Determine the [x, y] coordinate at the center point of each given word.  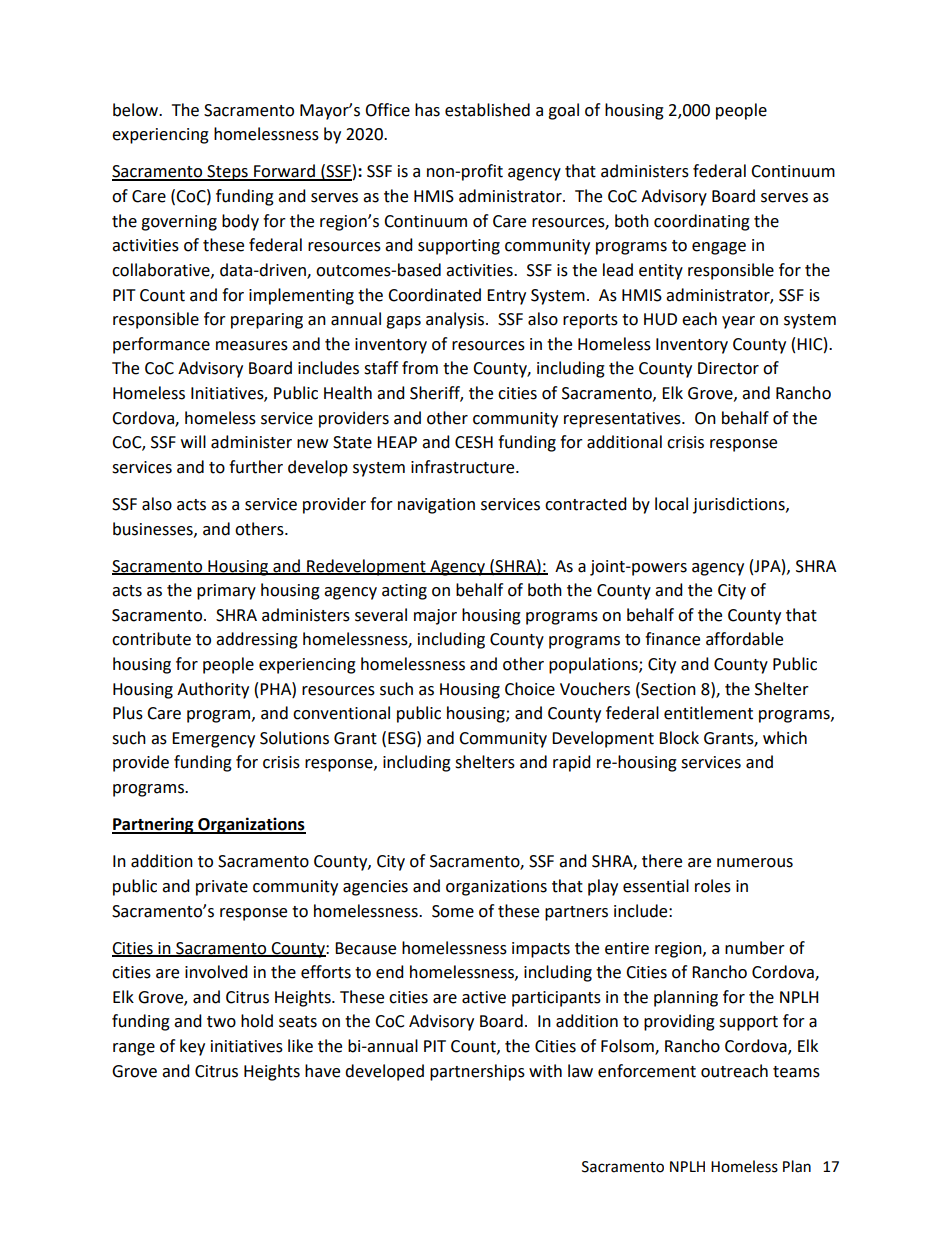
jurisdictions [740, 505]
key [192, 1047]
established [487, 110]
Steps [227, 173]
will [193, 441]
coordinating [702, 222]
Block [679, 738]
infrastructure [464, 467]
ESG [403, 738]
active [484, 997]
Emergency [213, 740]
